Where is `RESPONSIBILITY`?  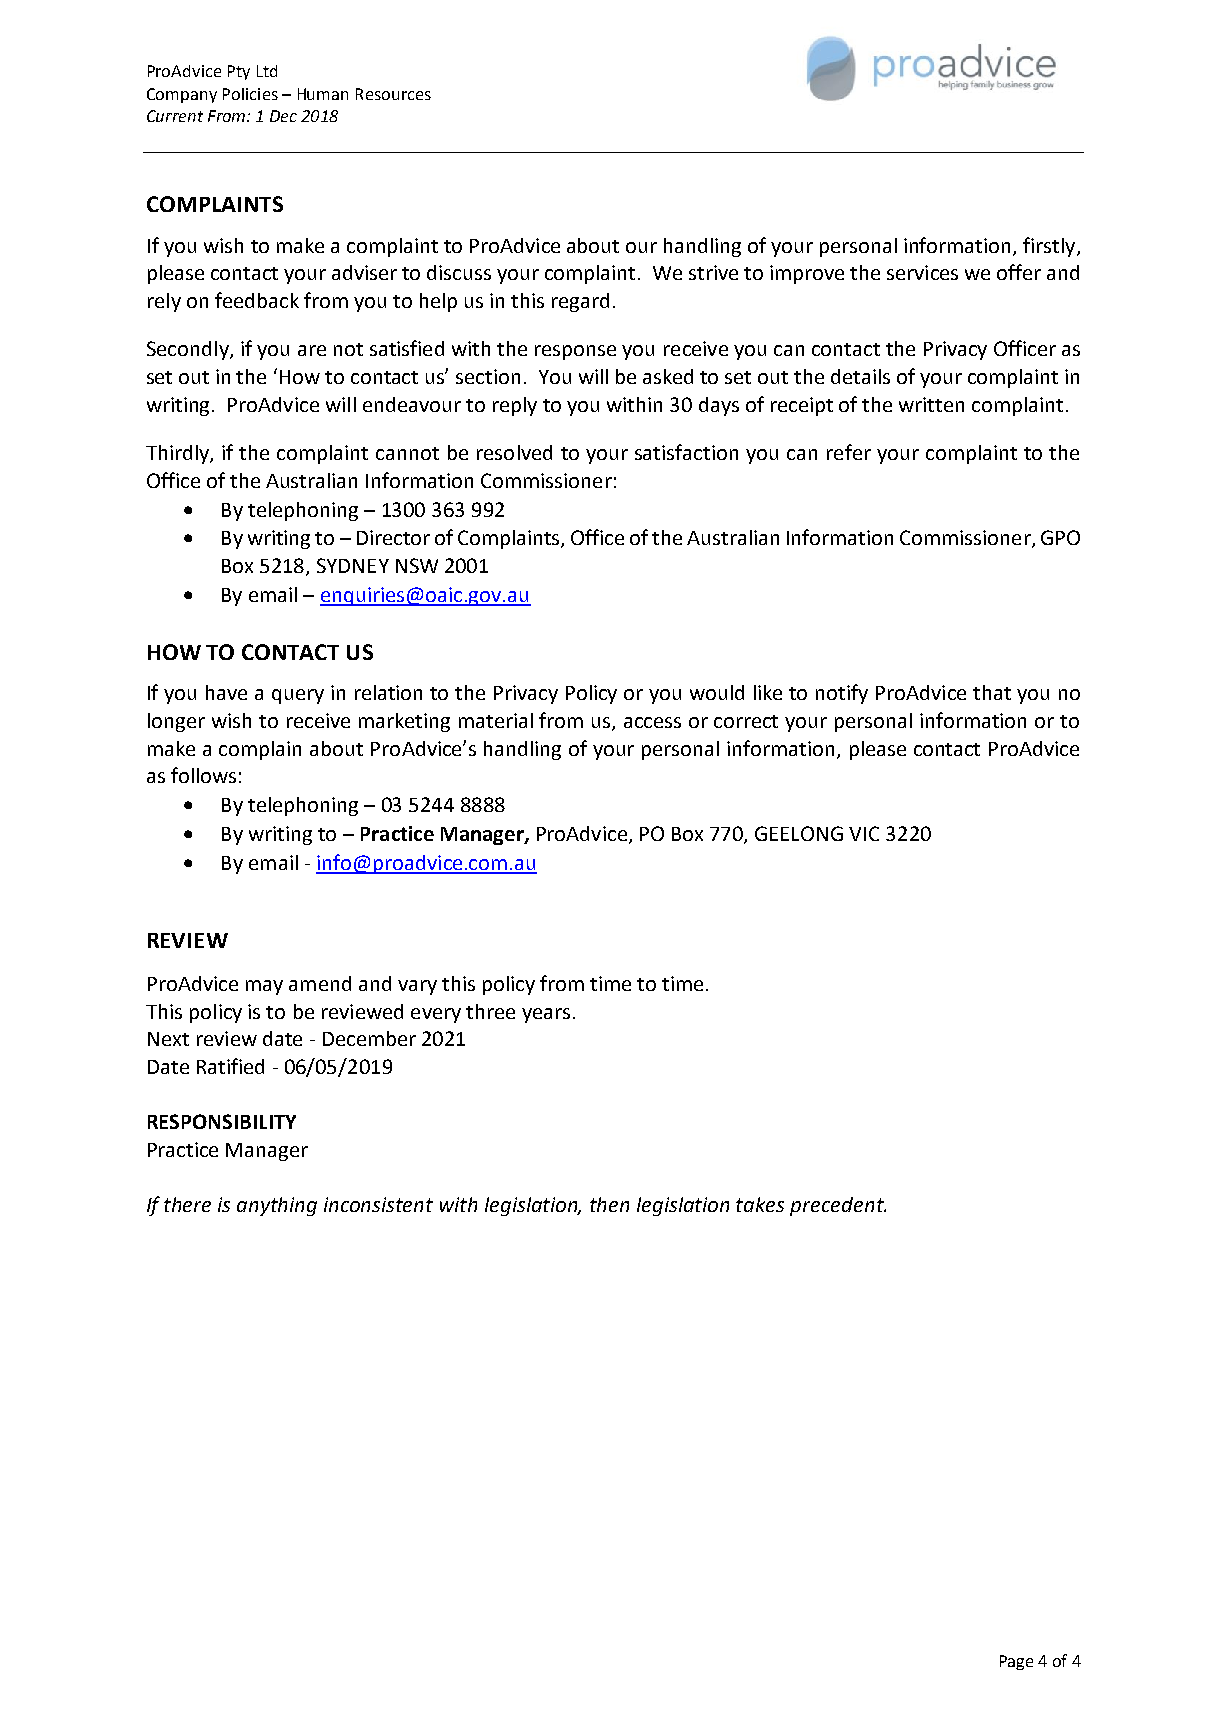
RESPONSIBILITY is located at coordinates (222, 1121).
